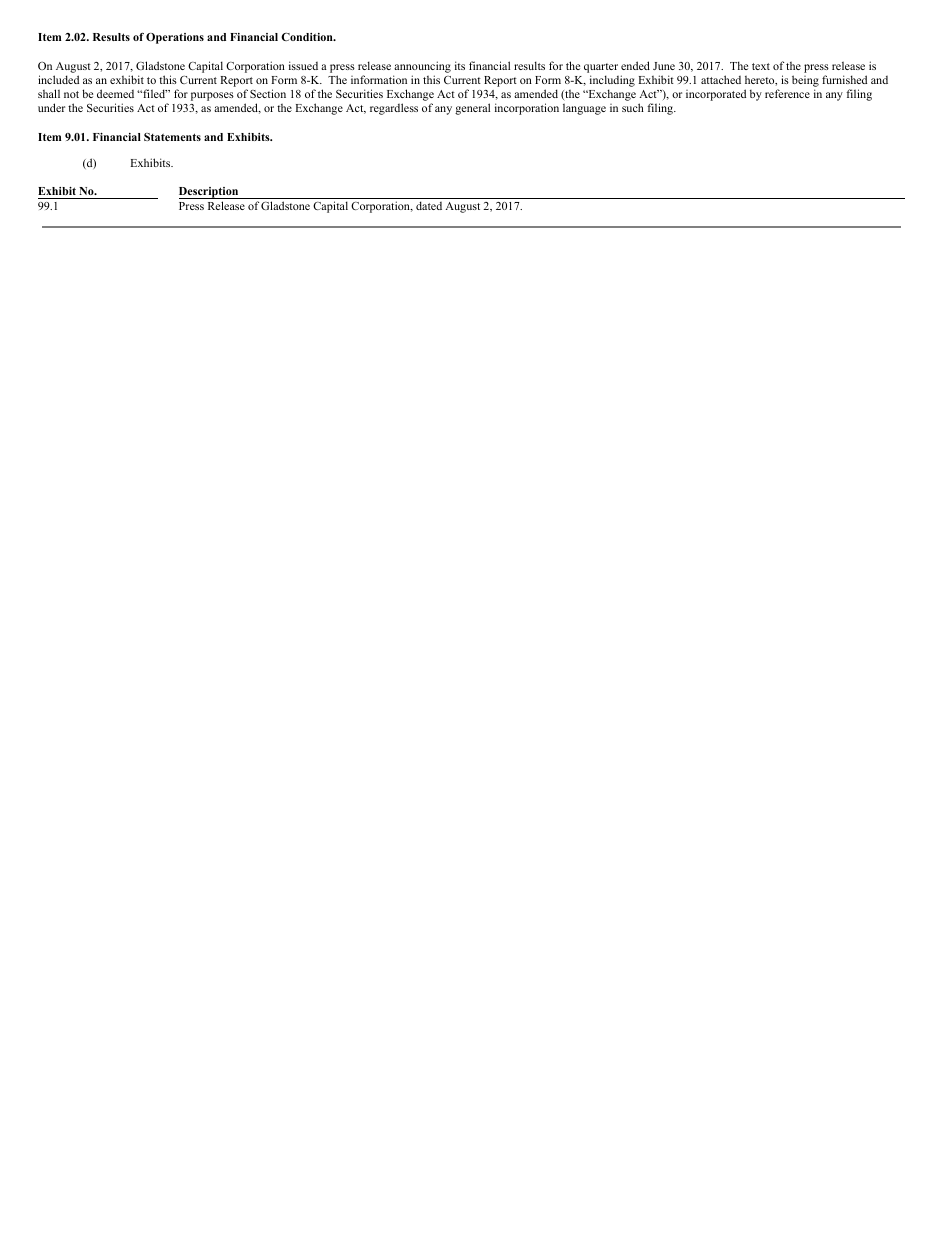 The image size is (952, 1233). What do you see at coordinates (761, 66) in the screenshot?
I see `text` at bounding box center [761, 66].
